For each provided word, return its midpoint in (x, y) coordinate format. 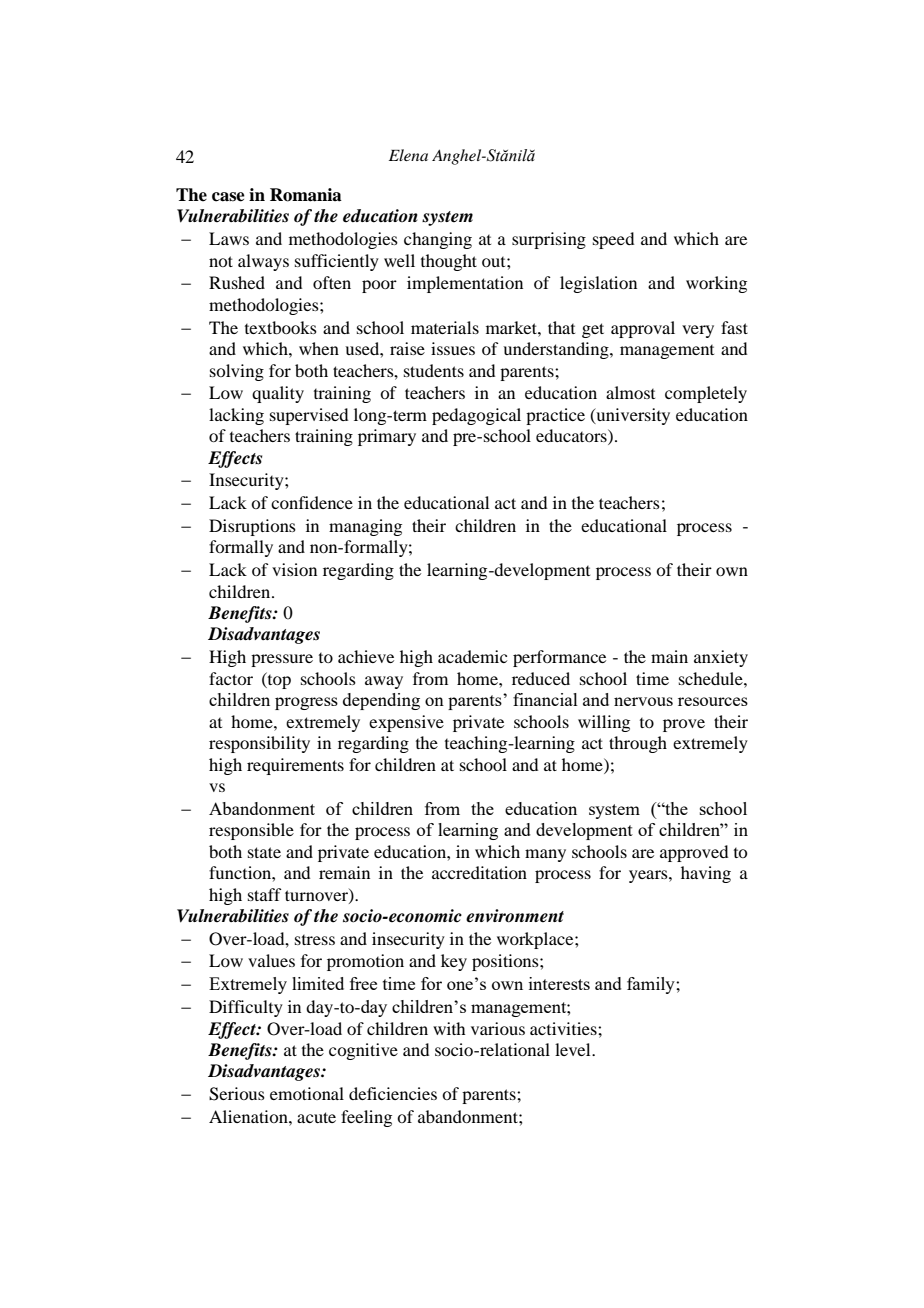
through (638, 744)
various (498, 1028)
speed (613, 240)
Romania (306, 195)
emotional (307, 1093)
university (632, 416)
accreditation (479, 872)
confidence (312, 502)
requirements (295, 766)
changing (438, 240)
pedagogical (476, 416)
